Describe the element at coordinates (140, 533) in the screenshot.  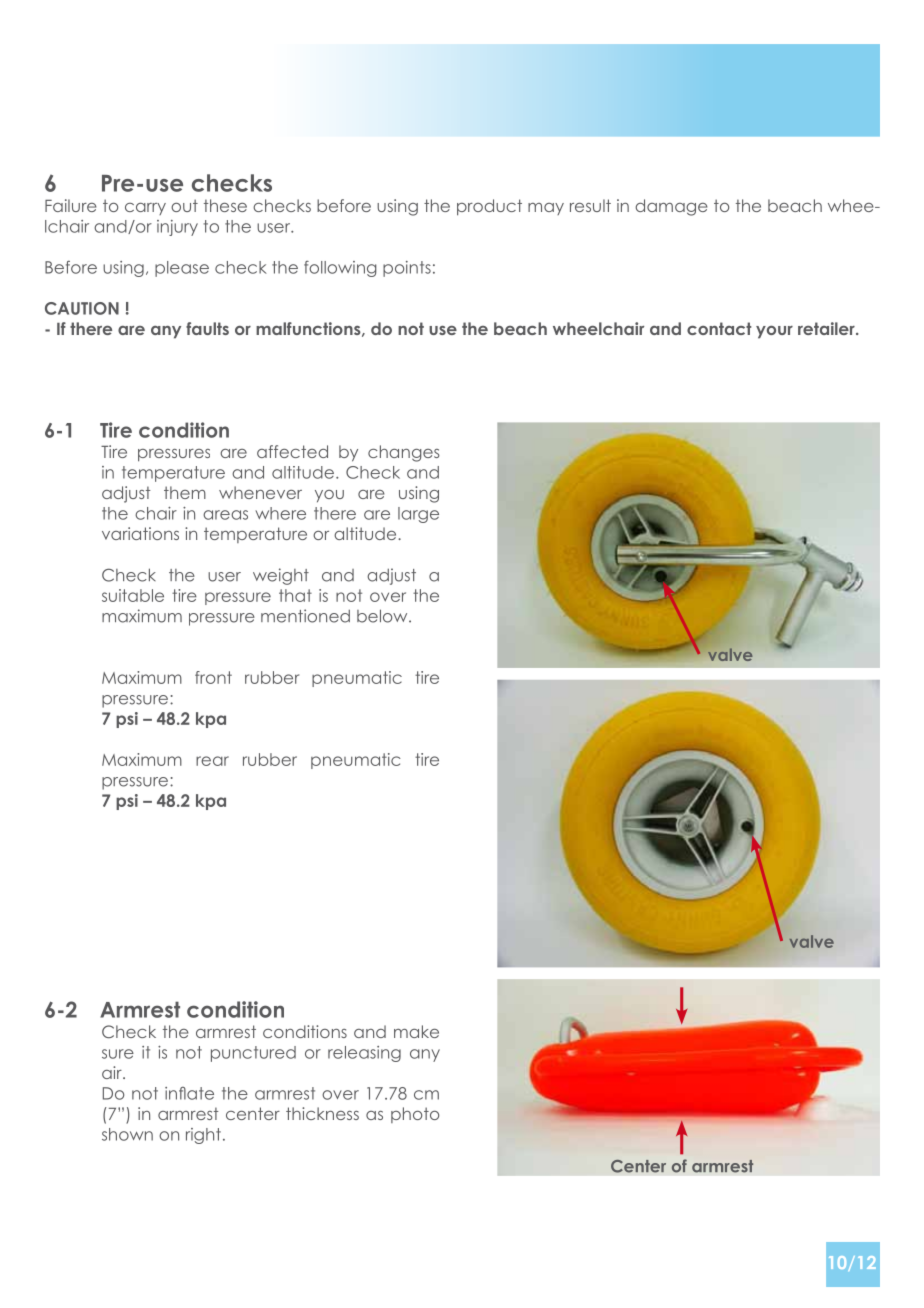
I see `variations` at that location.
